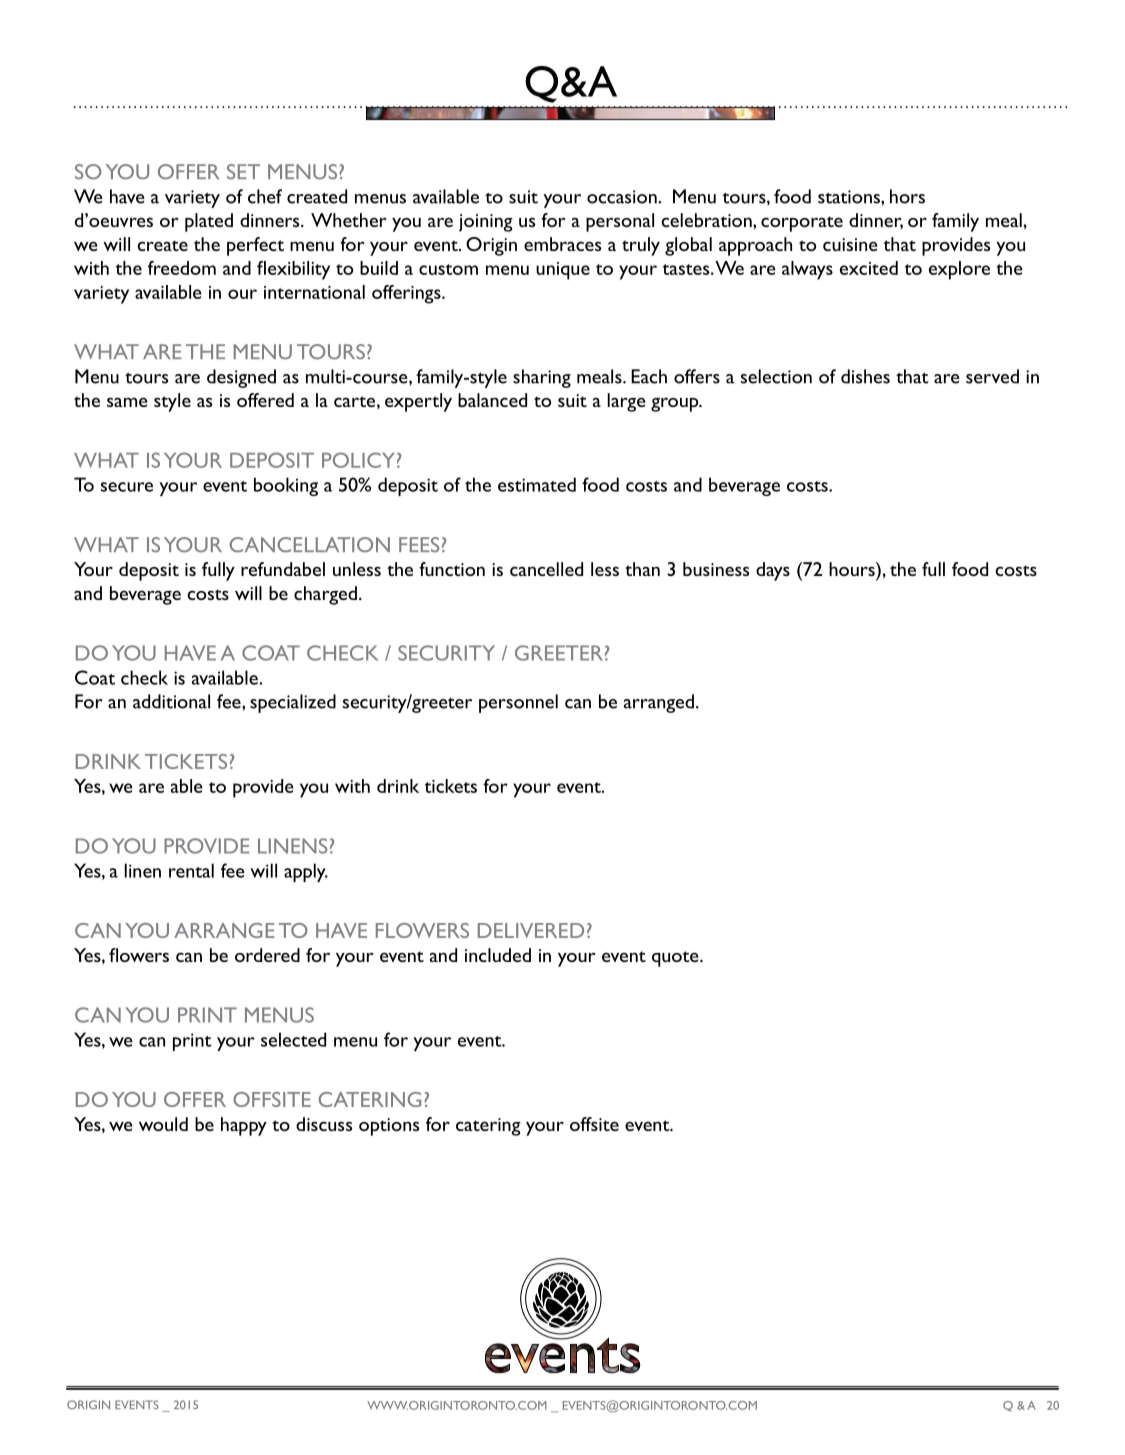 Image resolution: width=1125 pixels, height=1455 pixels. What do you see at coordinates (622, 197) in the screenshot?
I see `occasion` at bounding box center [622, 197].
